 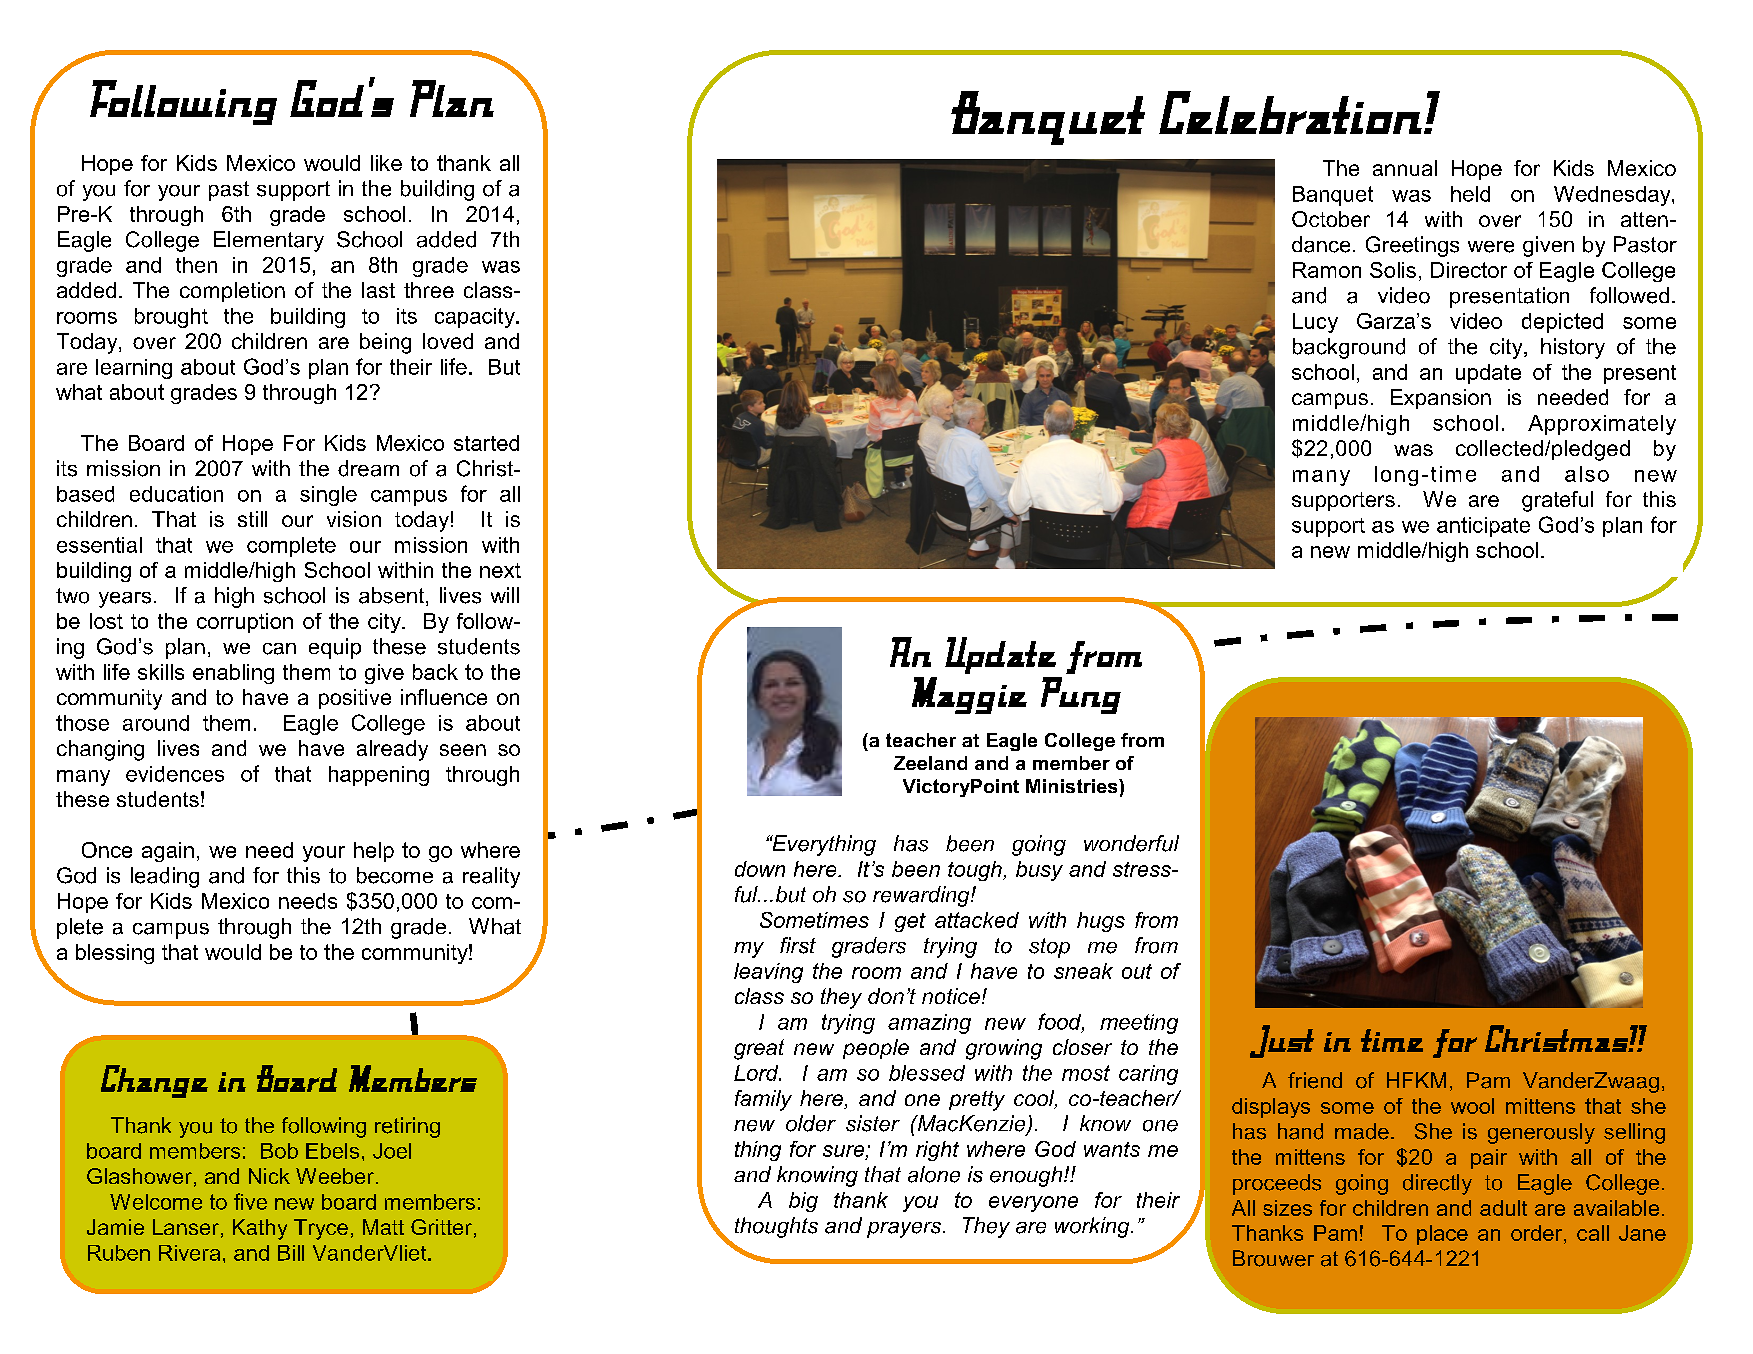 What do you see at coordinates (905, 1230) in the screenshot?
I see `prayers` at bounding box center [905, 1230].
